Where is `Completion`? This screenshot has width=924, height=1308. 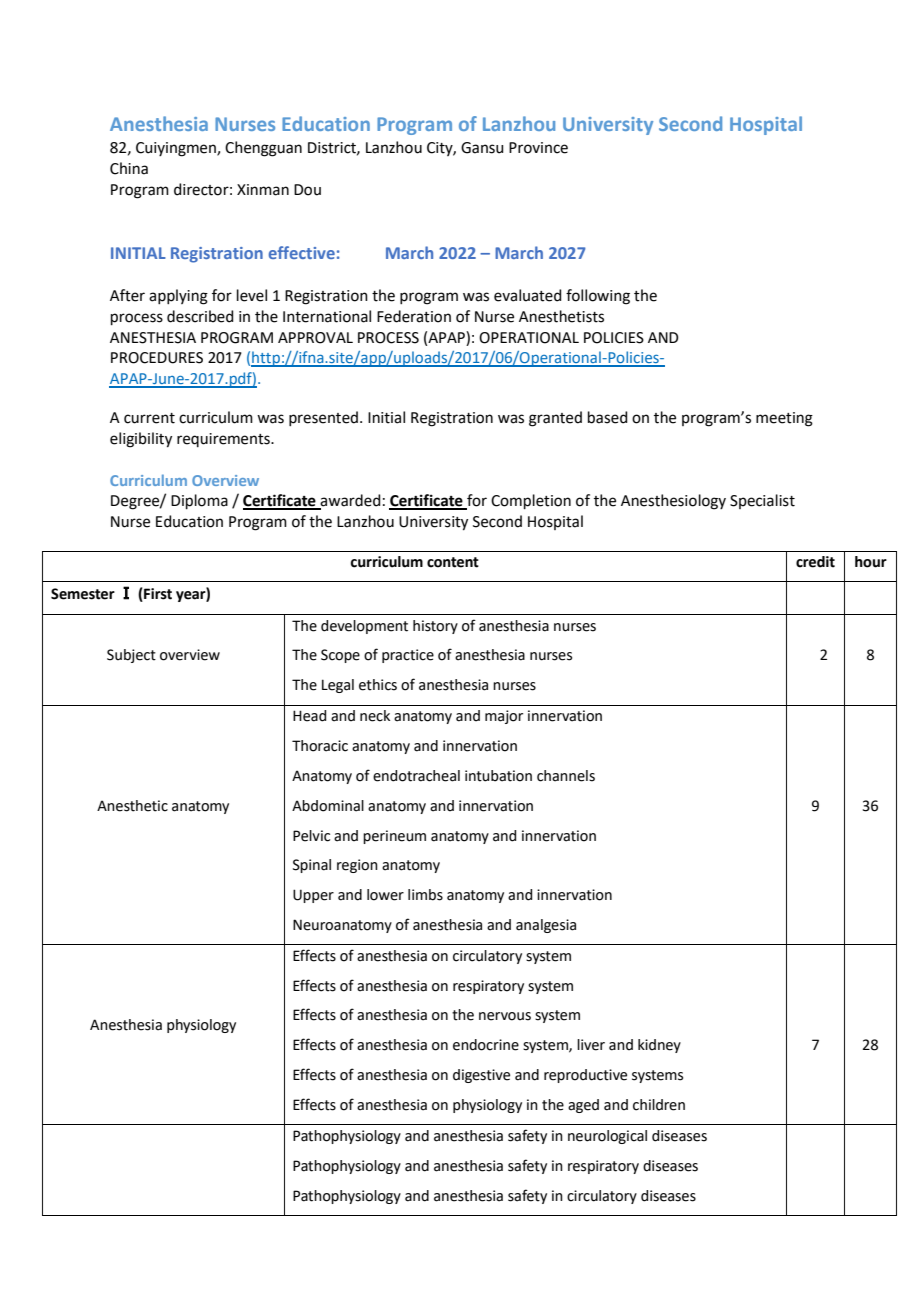 Completion is located at coordinates (531, 501).
